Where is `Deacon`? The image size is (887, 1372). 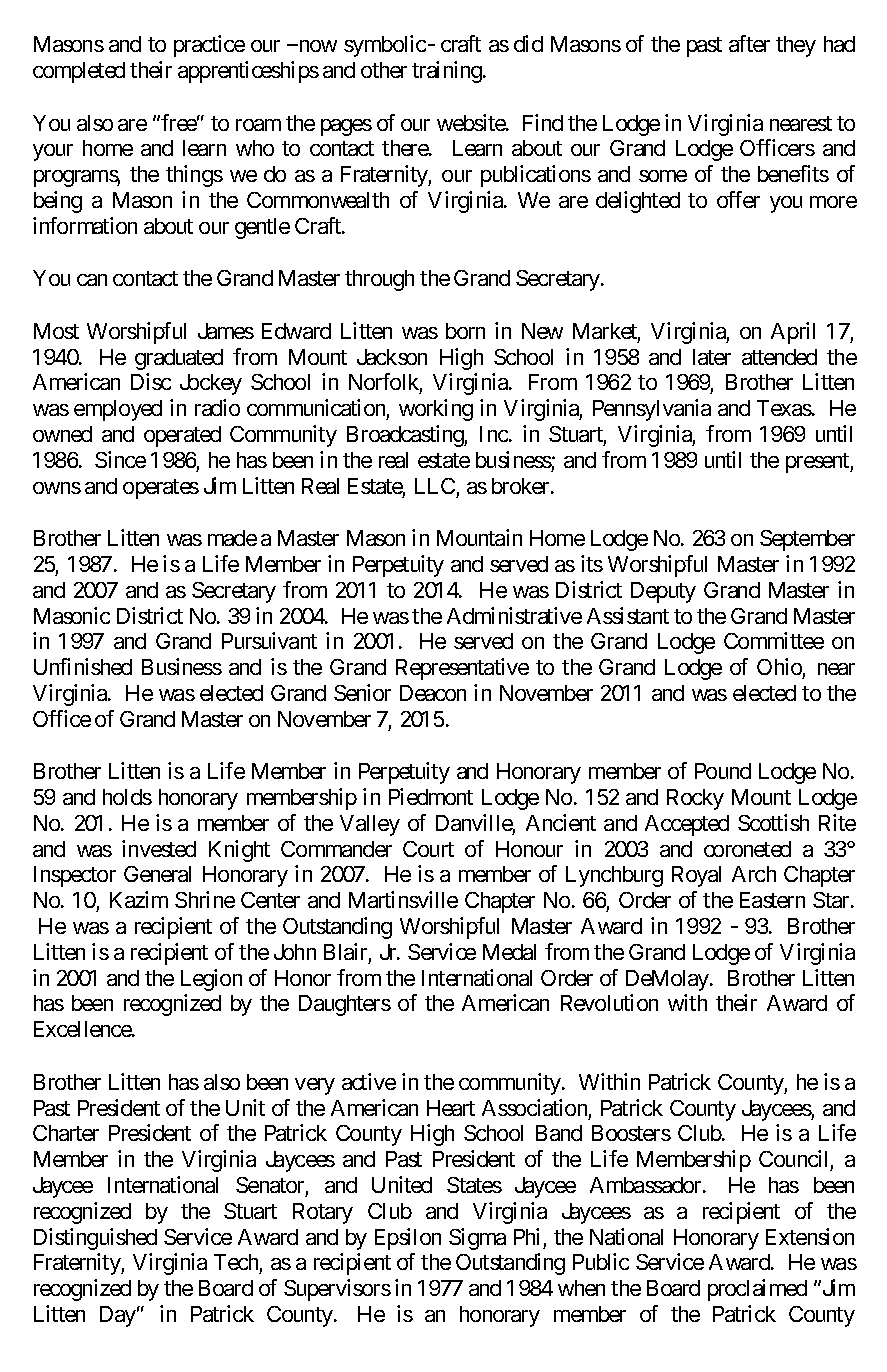 Deacon is located at coordinates (433, 693).
